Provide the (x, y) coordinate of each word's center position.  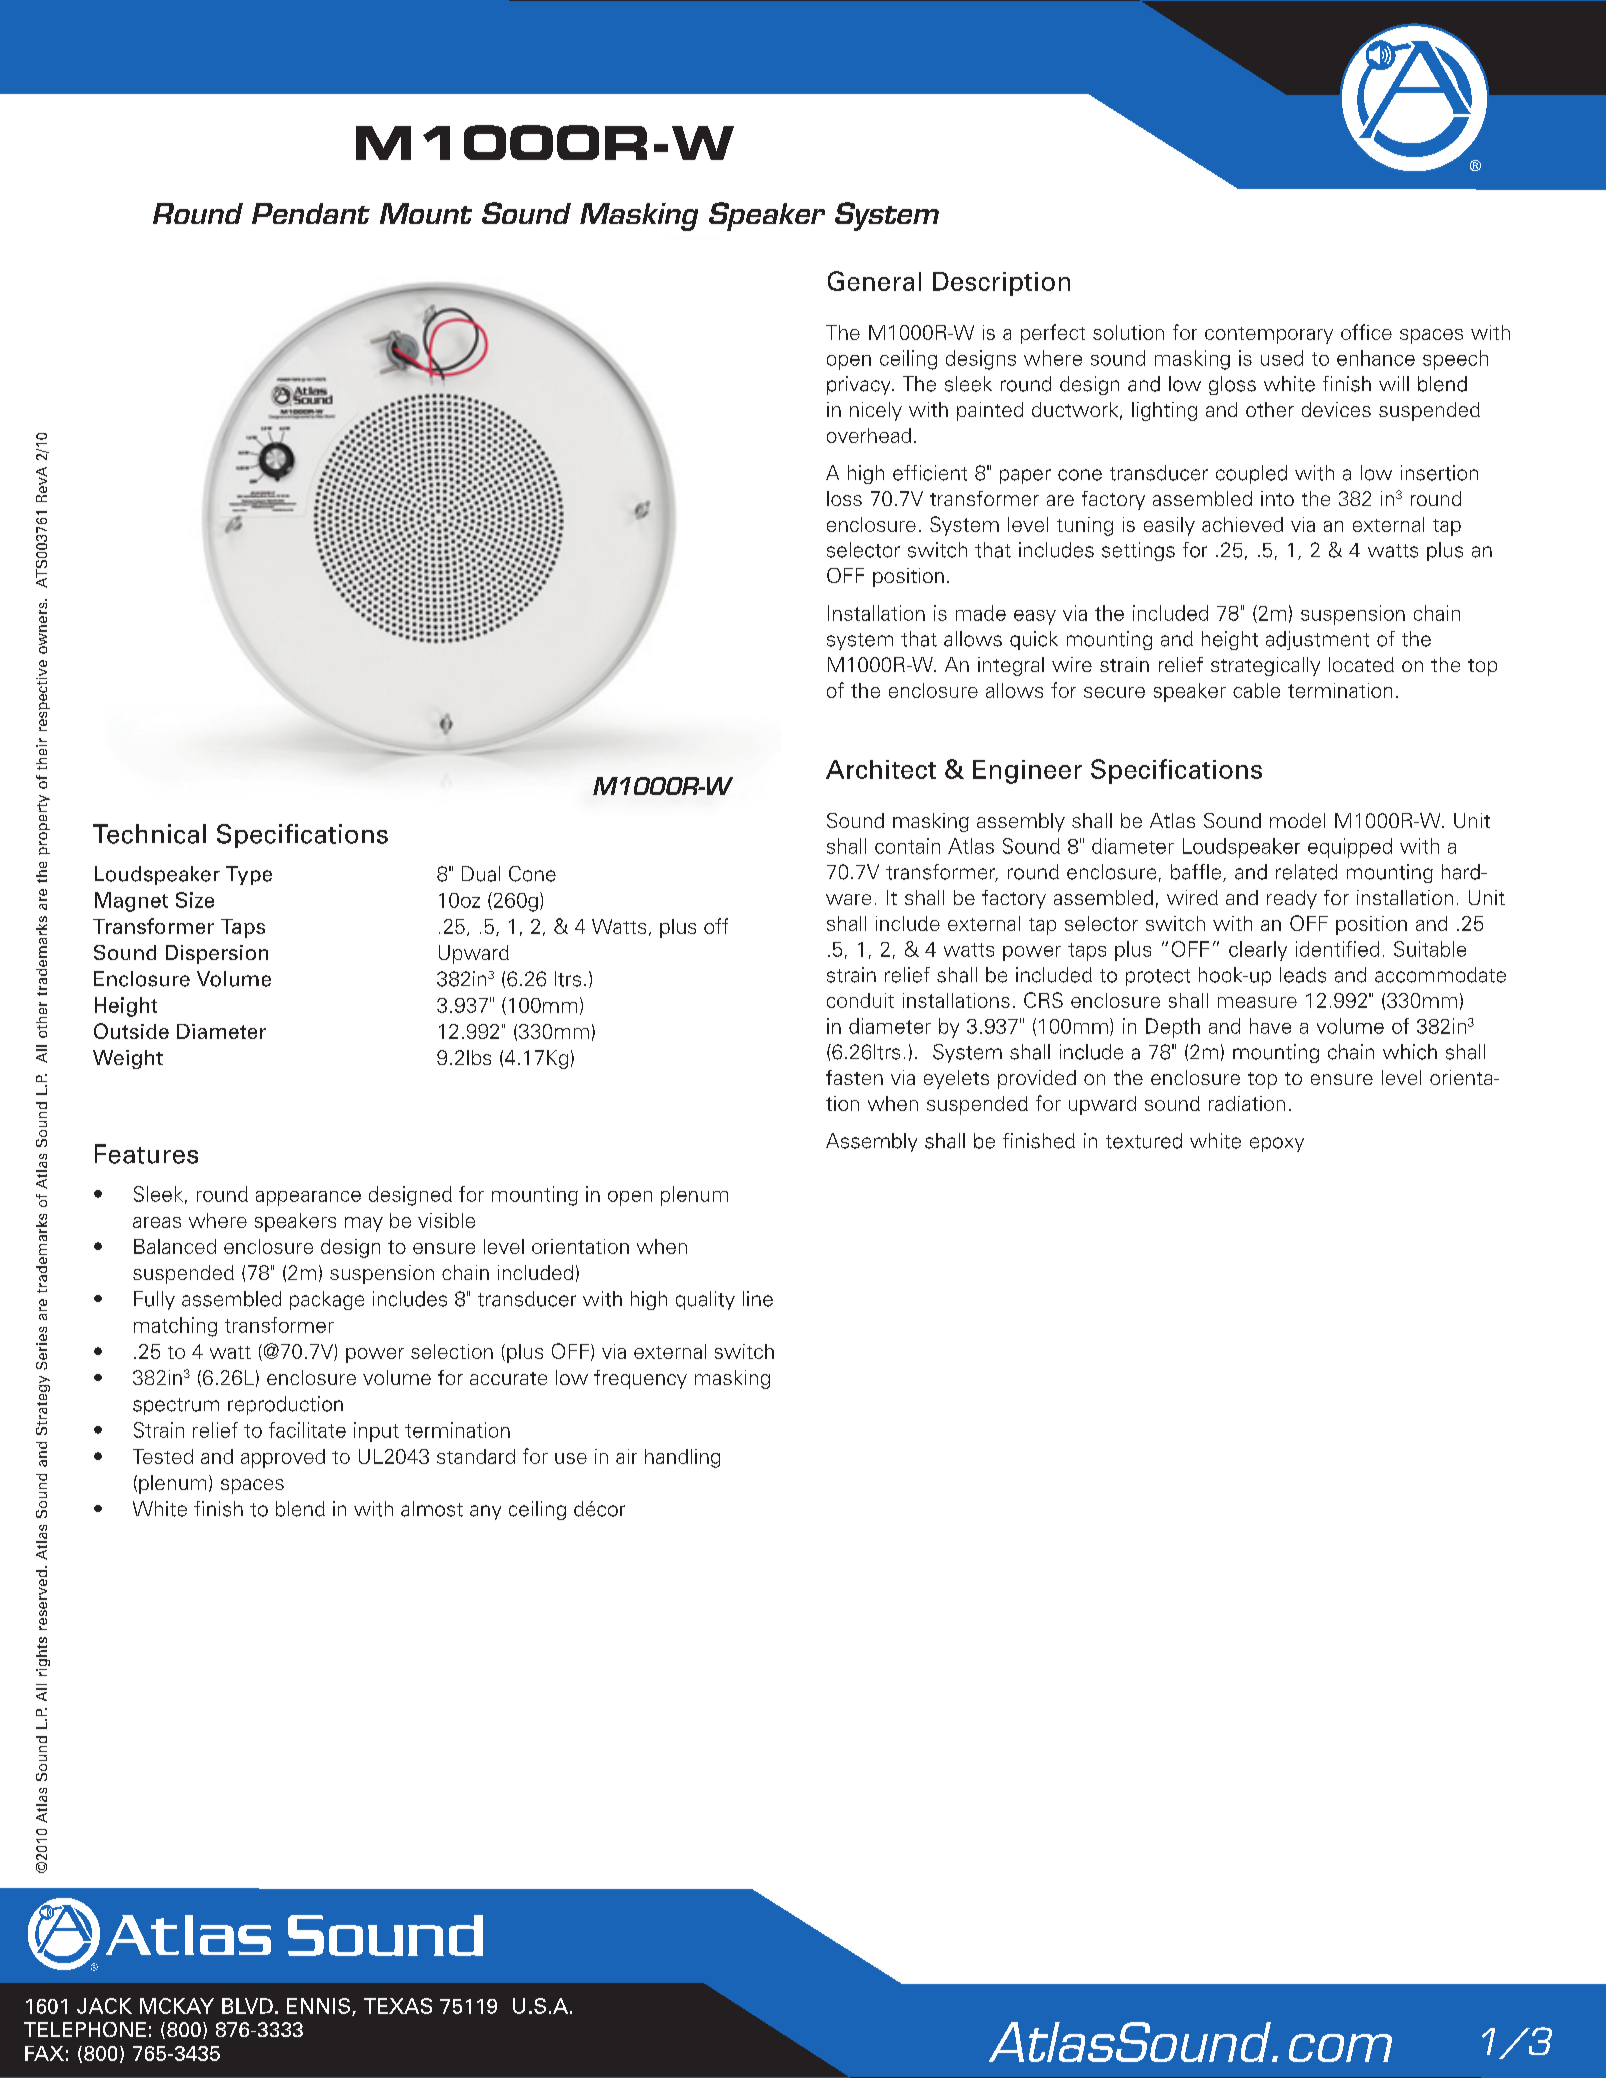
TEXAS (398, 2006)
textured (1144, 1141)
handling (682, 1458)
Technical (149, 834)
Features (146, 1154)
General (874, 281)
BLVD (247, 2006)
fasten (854, 1077)
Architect (881, 769)
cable (1256, 690)
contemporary (1269, 335)
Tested (163, 1456)
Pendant (311, 213)
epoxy (1277, 1144)
